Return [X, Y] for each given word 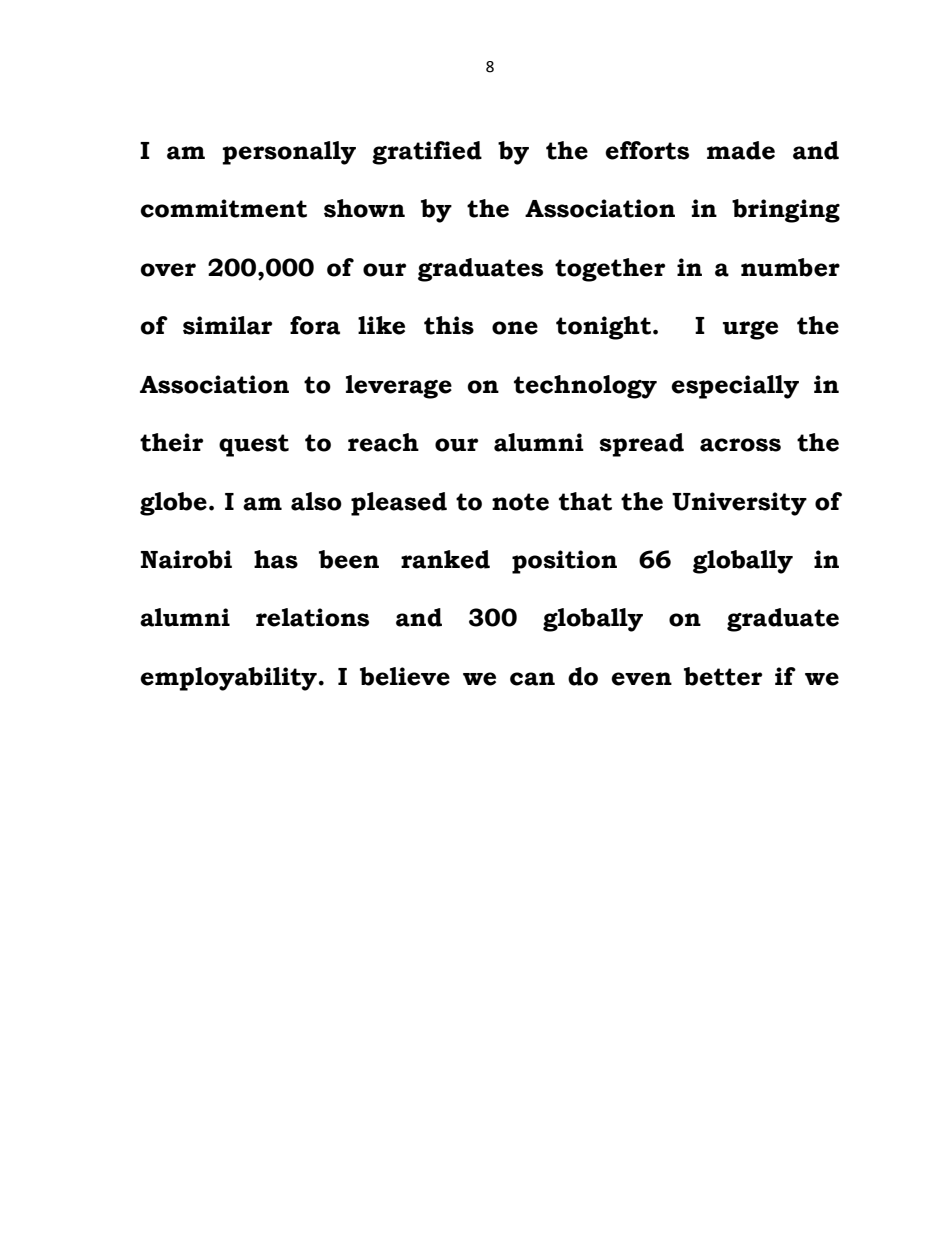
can [532, 679]
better [723, 676]
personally [289, 153]
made [741, 150]
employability [228, 679]
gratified [427, 153]
